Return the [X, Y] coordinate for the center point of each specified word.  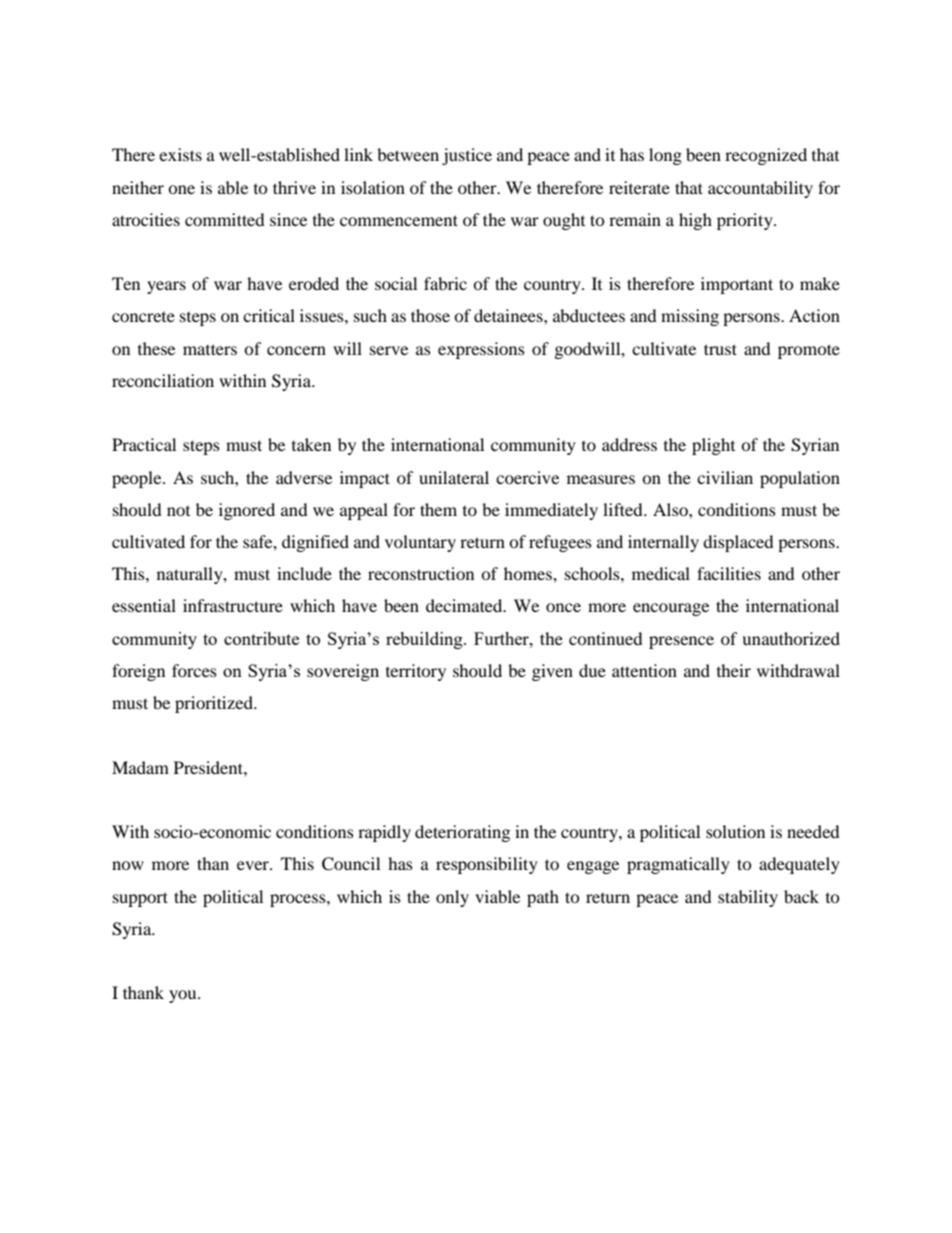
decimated [465, 605]
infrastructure [233, 605]
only [452, 898]
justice [467, 156]
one [181, 189]
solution [735, 831]
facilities [729, 573]
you [184, 996]
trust [720, 349]
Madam [140, 767]
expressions [481, 350]
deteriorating [462, 833]
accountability [760, 189]
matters [210, 349]
